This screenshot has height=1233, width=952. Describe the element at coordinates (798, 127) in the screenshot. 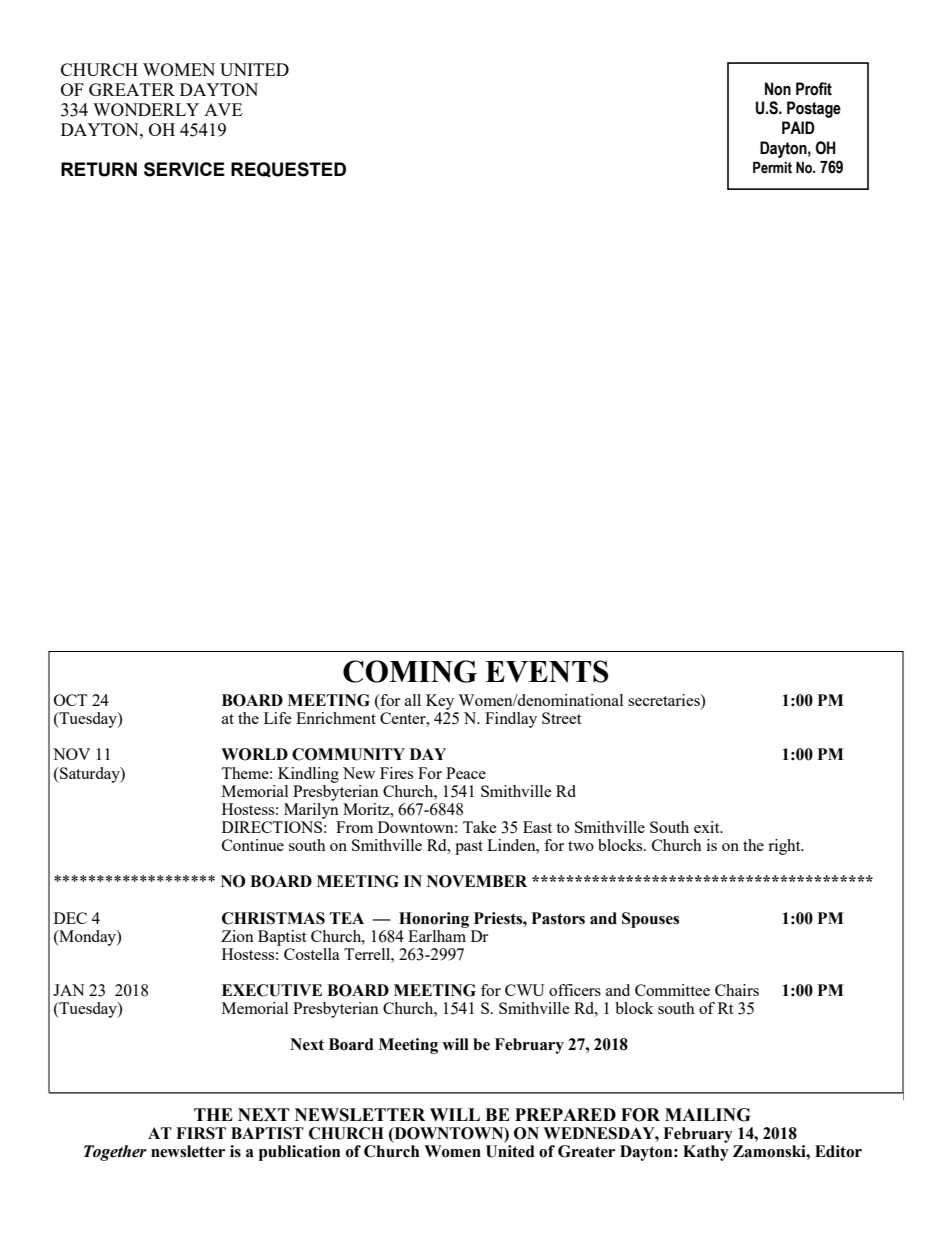

I see `PAID` at that location.
